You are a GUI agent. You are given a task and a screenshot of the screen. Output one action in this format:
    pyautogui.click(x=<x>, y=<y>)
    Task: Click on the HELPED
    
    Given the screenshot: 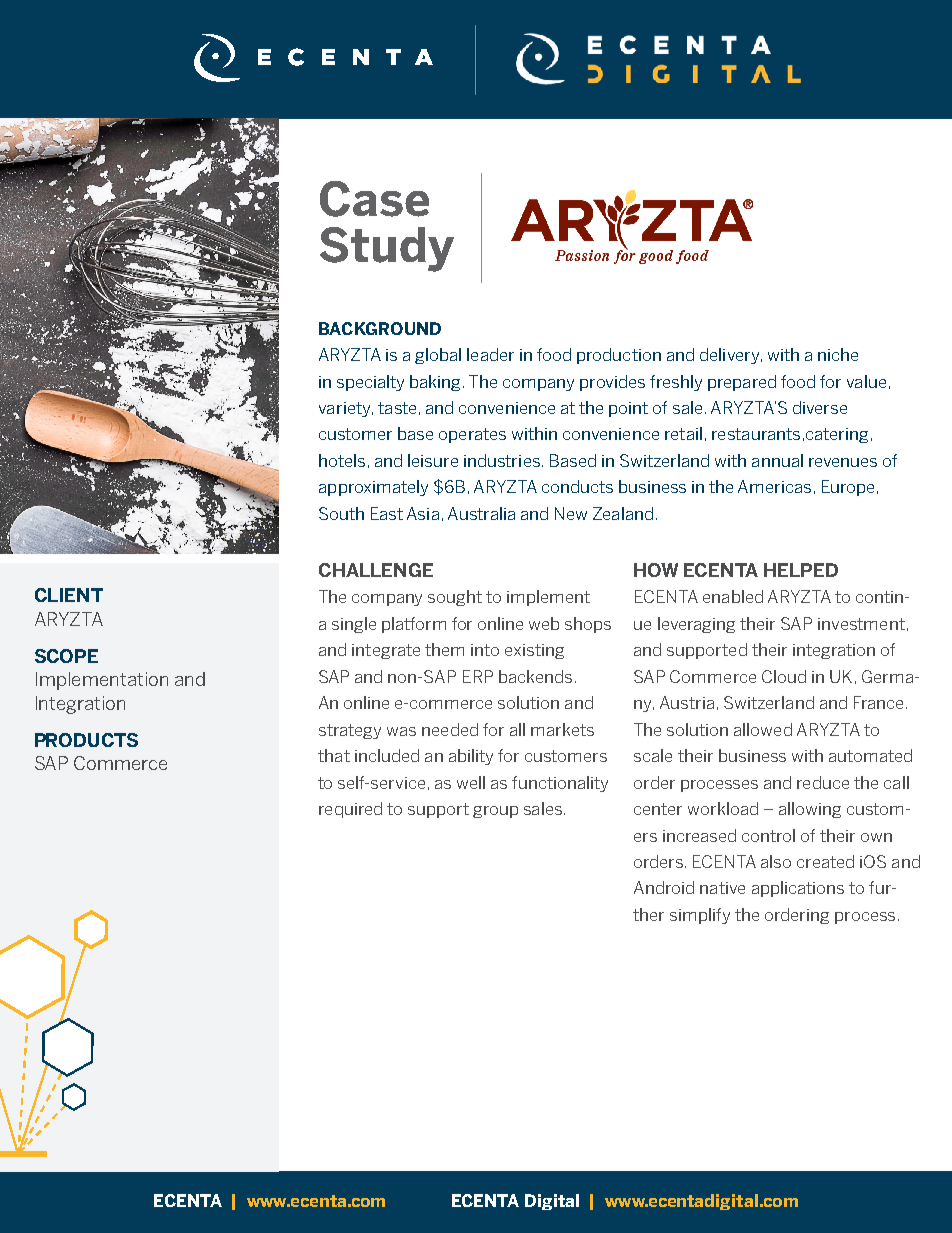 What is the action you would take?
    pyautogui.click(x=801, y=570)
